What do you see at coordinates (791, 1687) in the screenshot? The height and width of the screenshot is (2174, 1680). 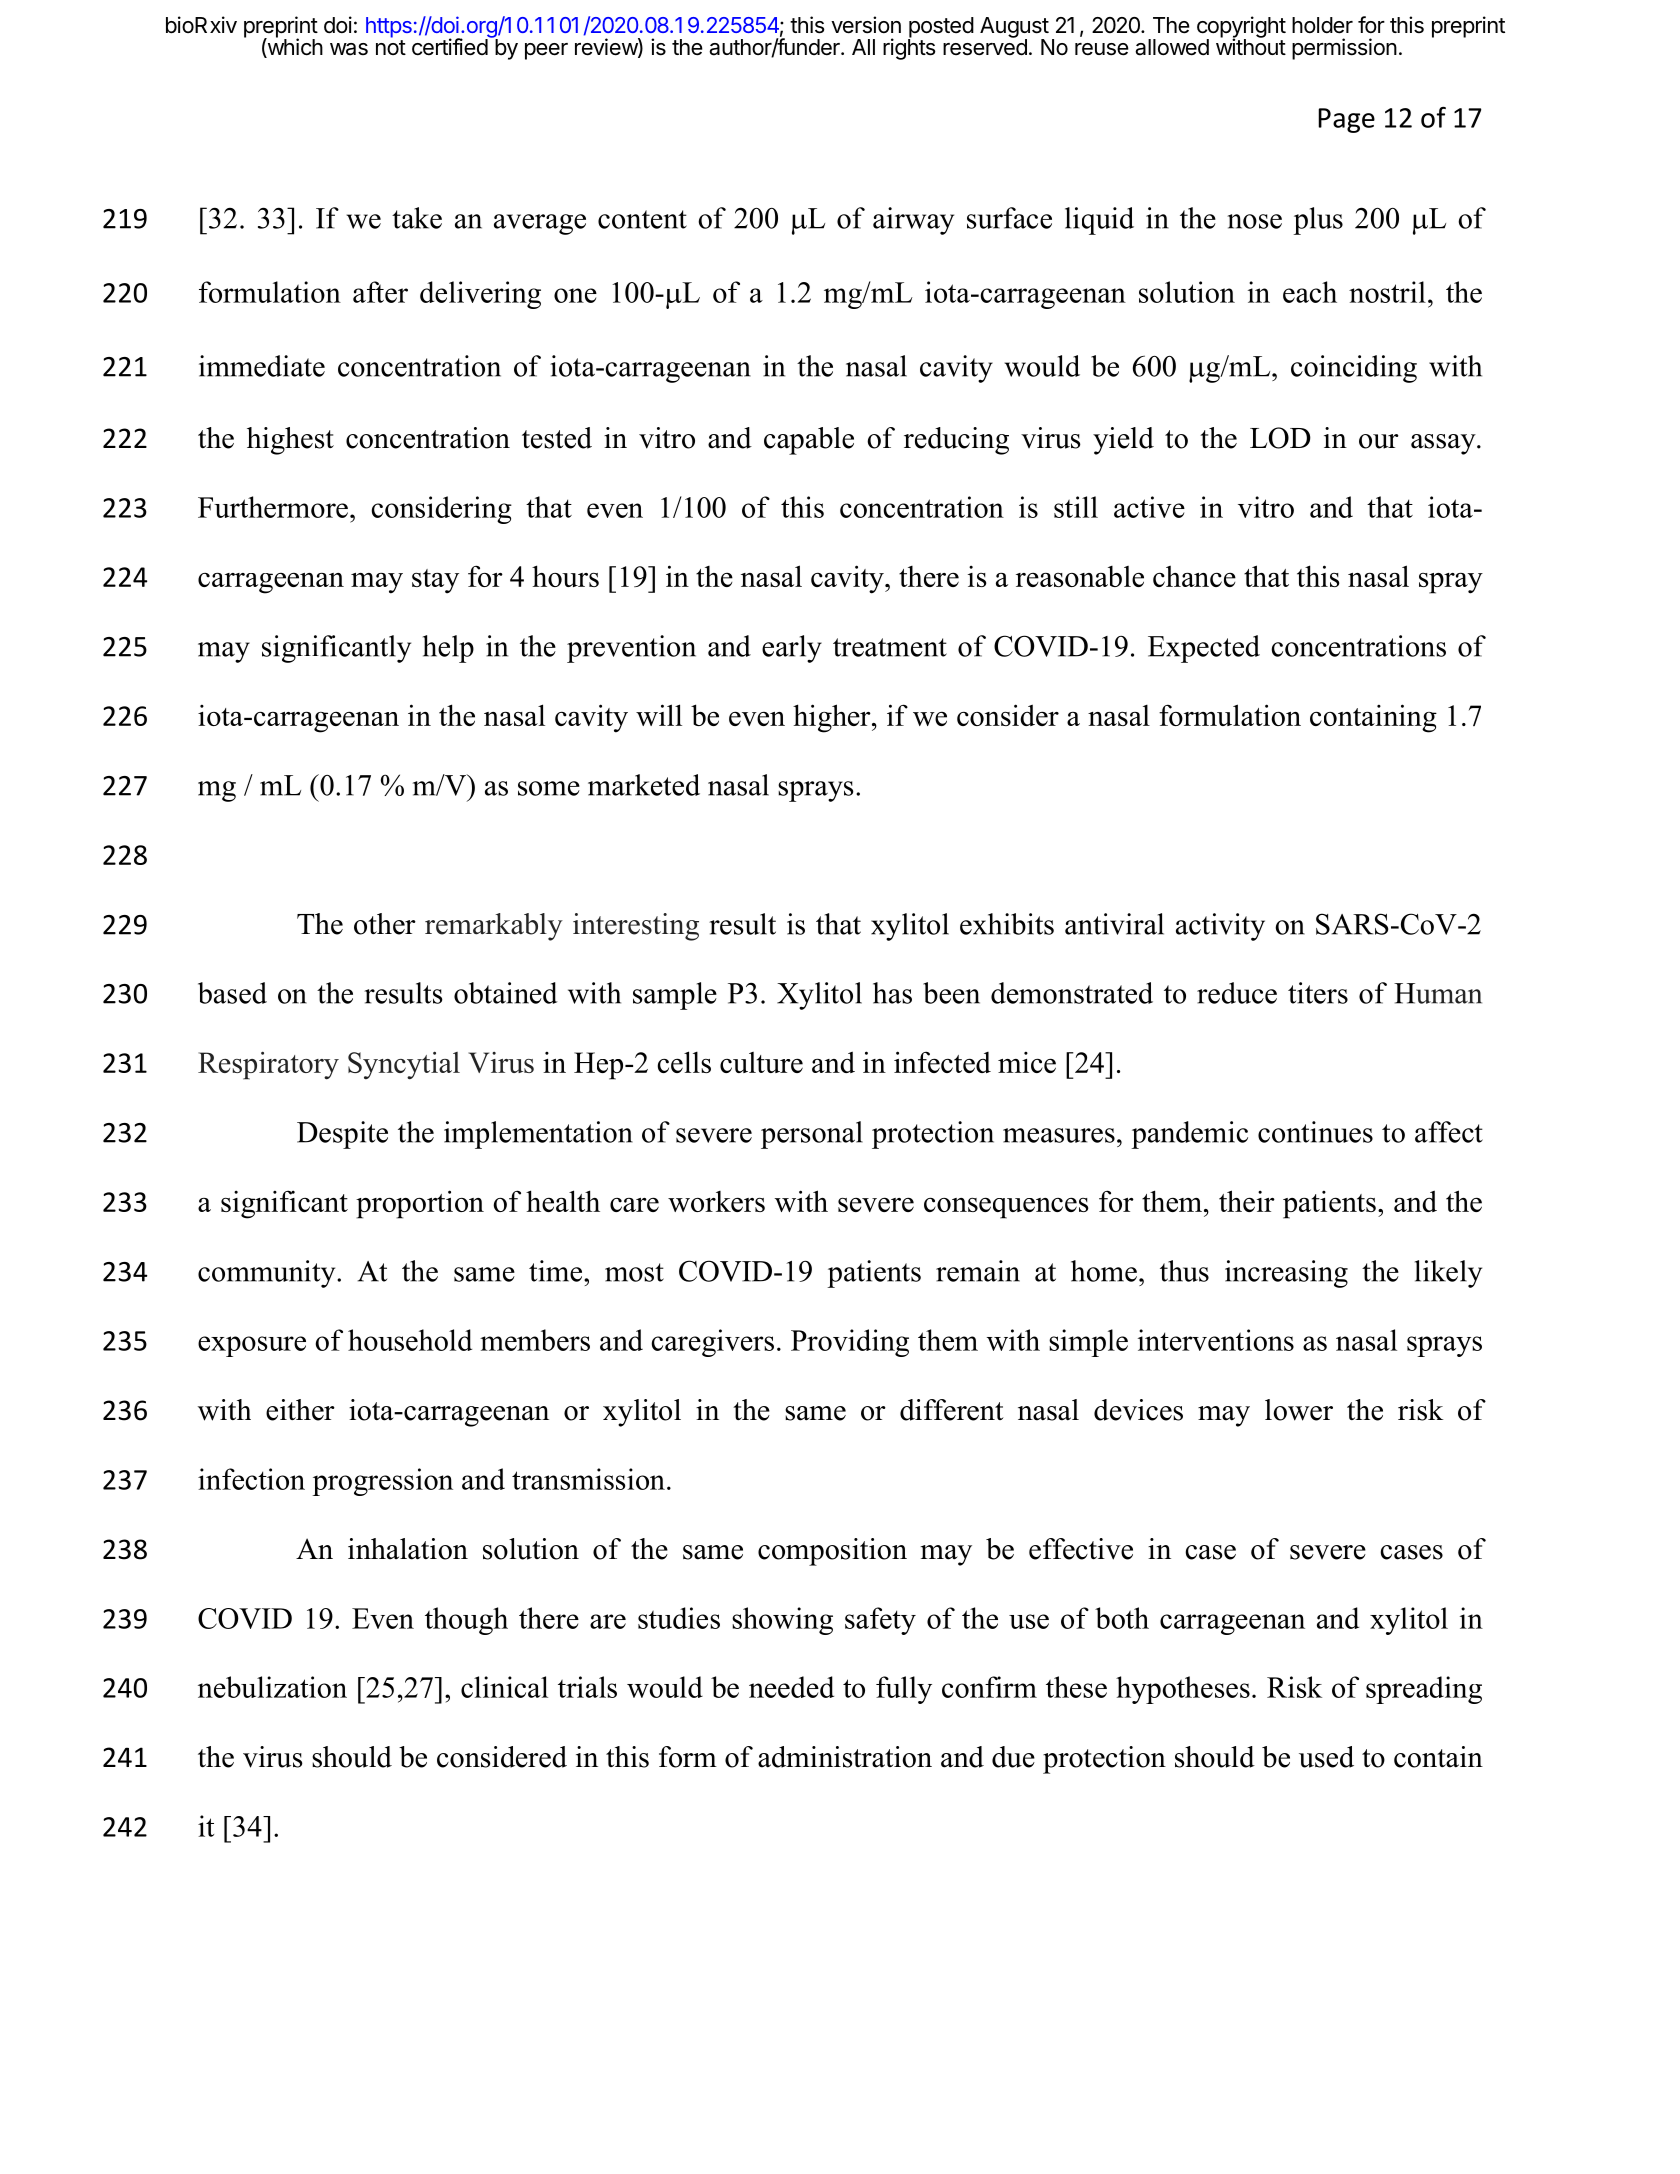 I see `needed` at bounding box center [791, 1687].
